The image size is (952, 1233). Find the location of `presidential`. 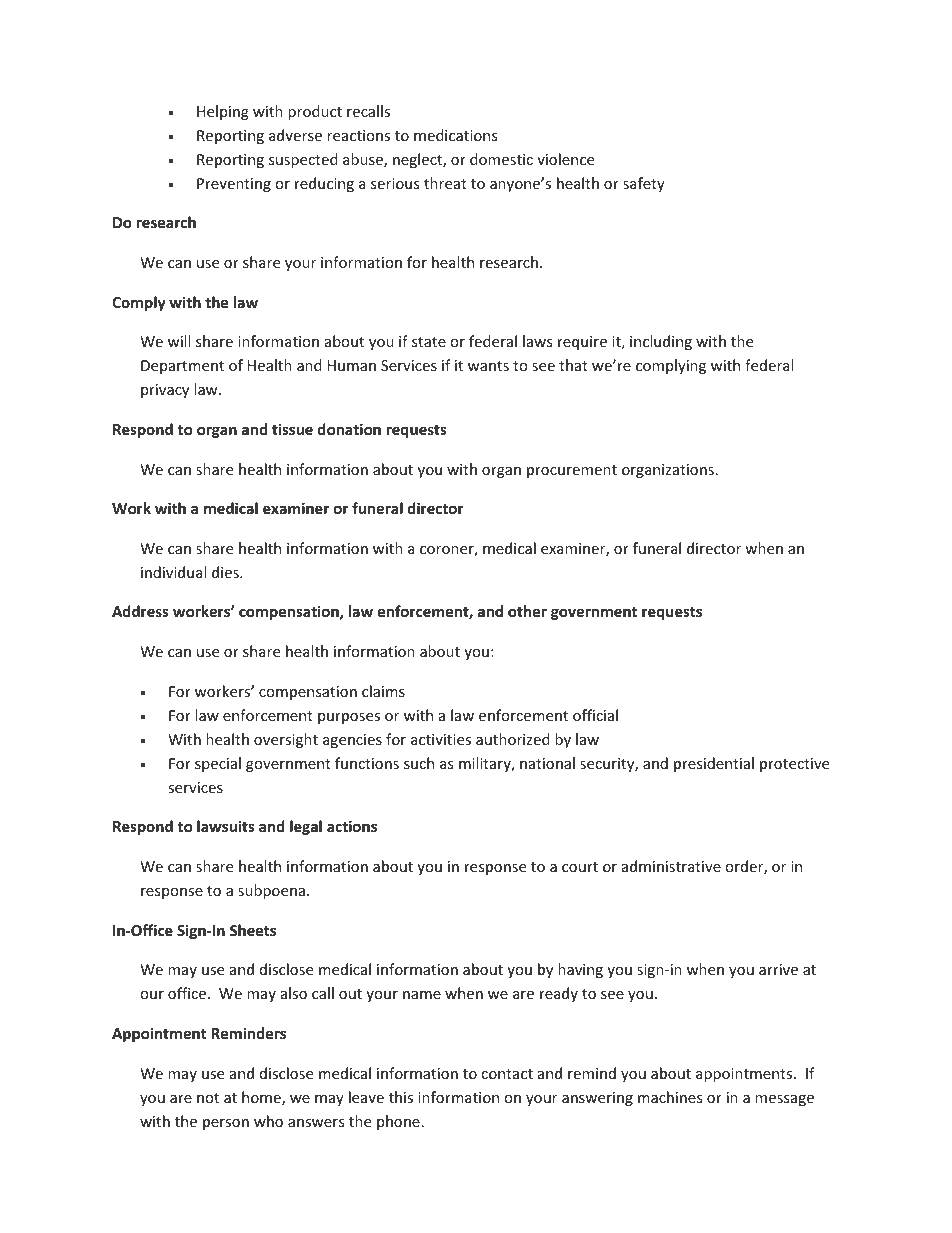

presidential is located at coordinates (714, 764).
